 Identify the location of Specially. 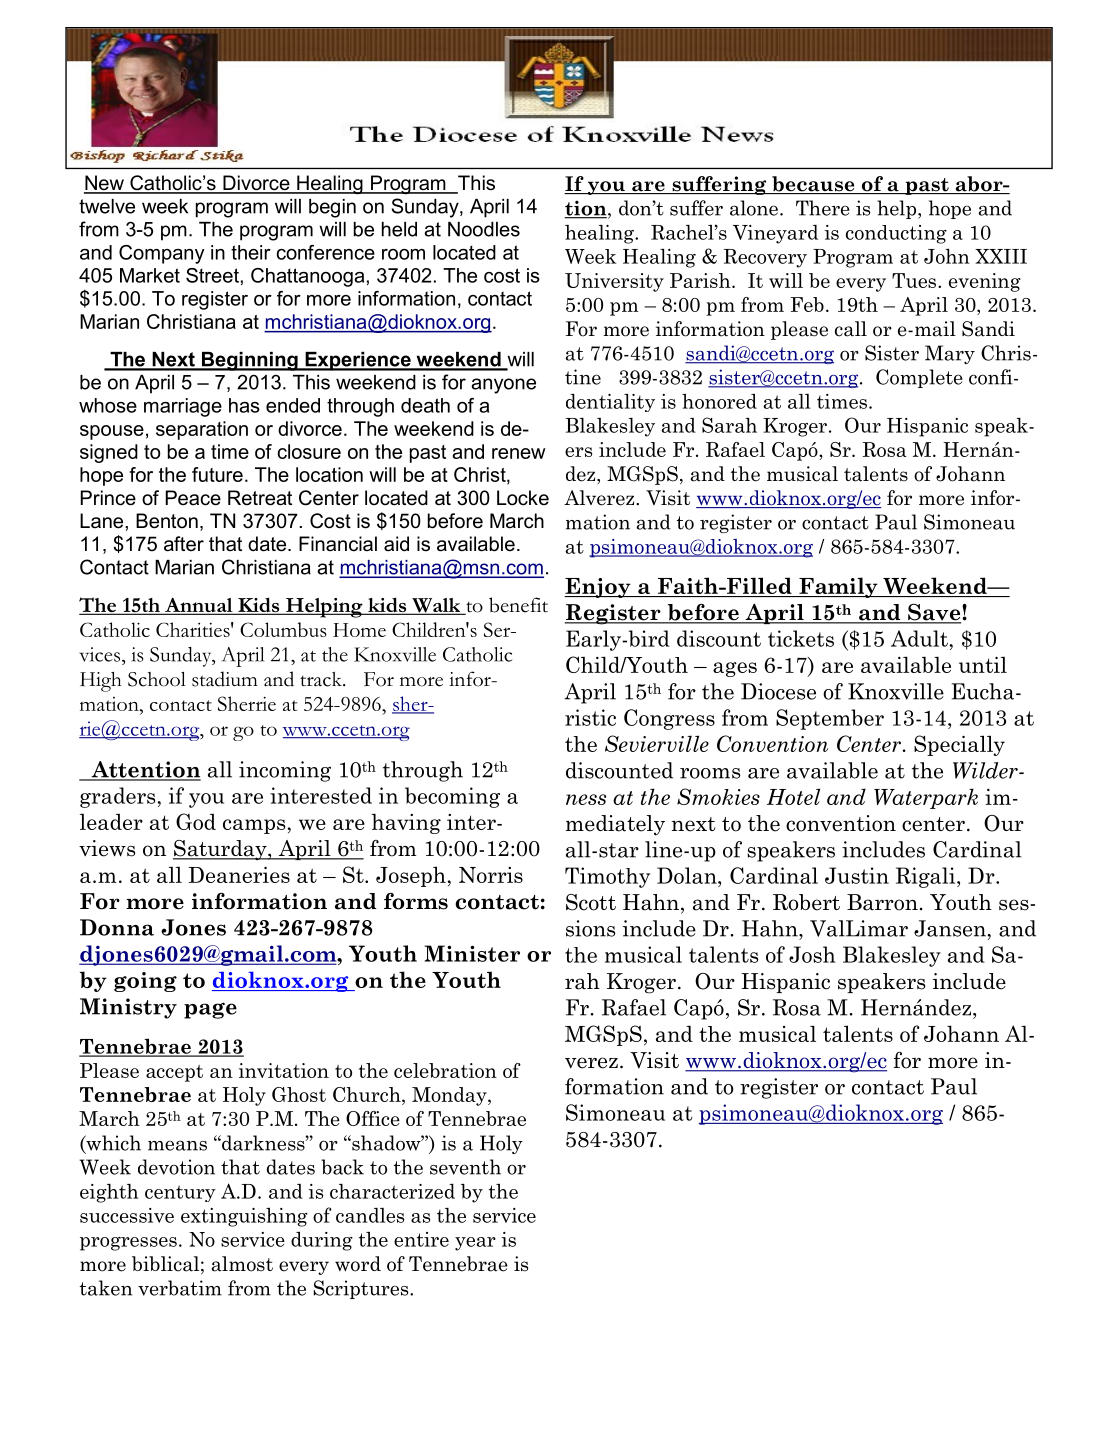
(959, 745).
